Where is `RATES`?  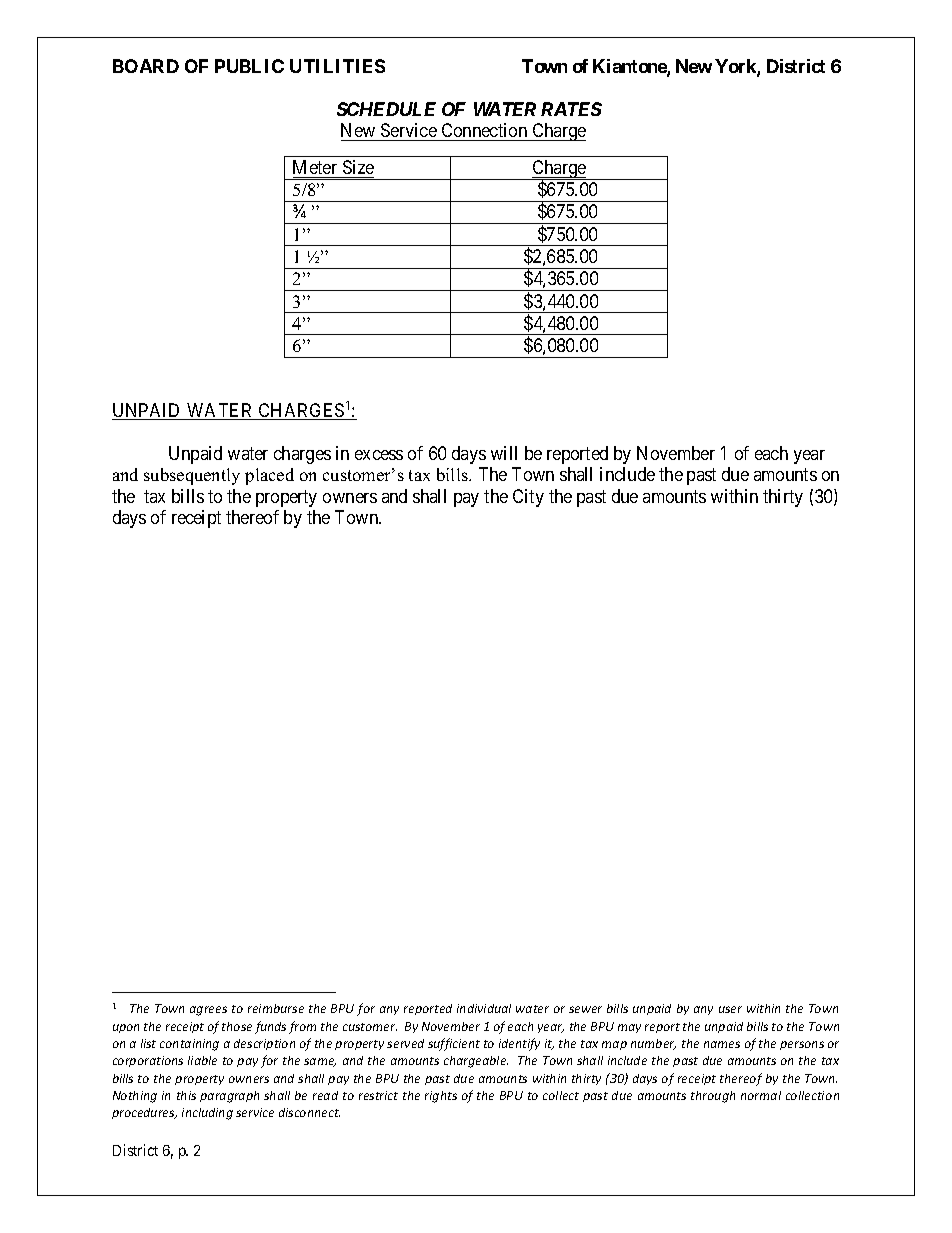
RATES is located at coordinates (571, 109).
